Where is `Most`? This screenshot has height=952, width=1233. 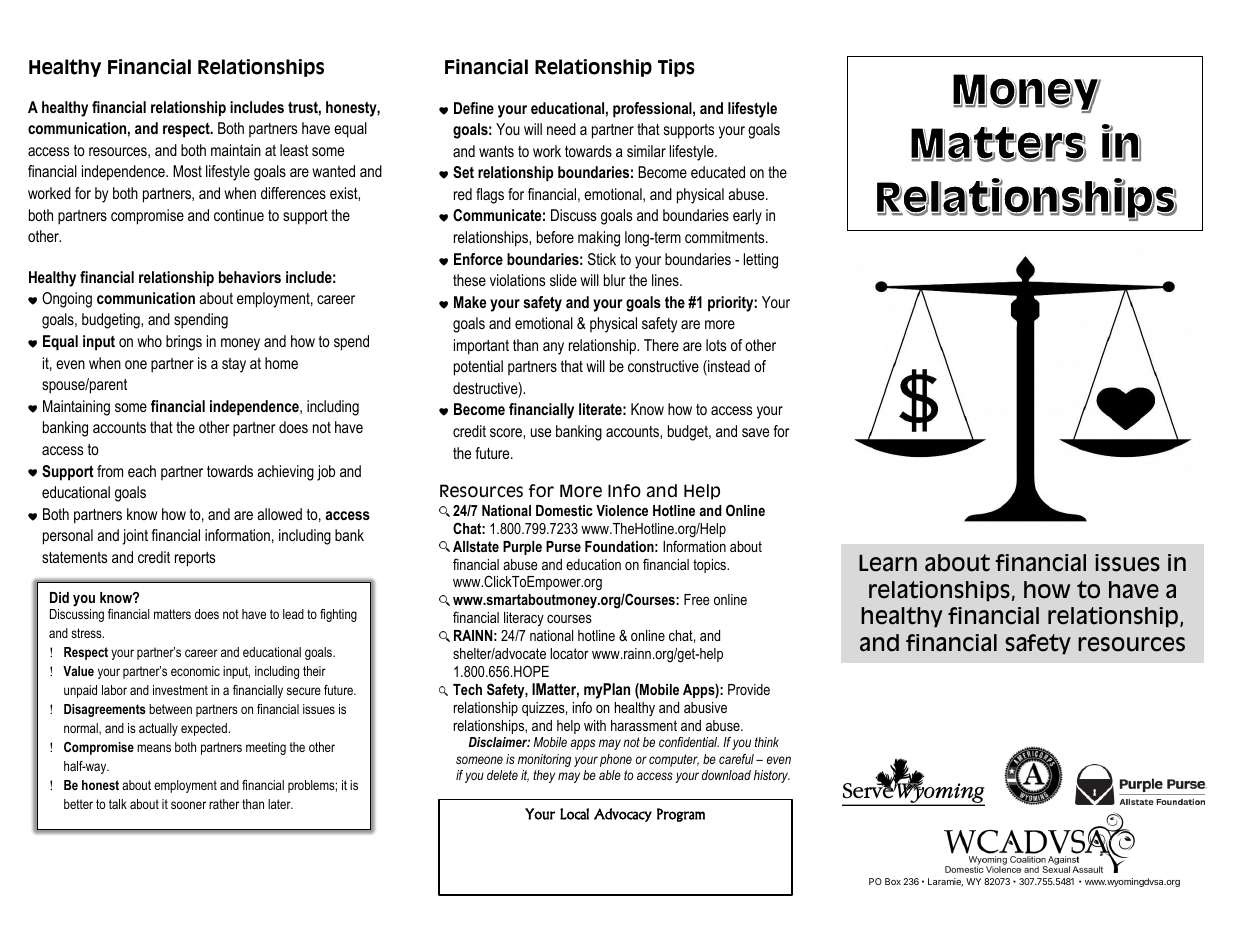 Most is located at coordinates (187, 171).
